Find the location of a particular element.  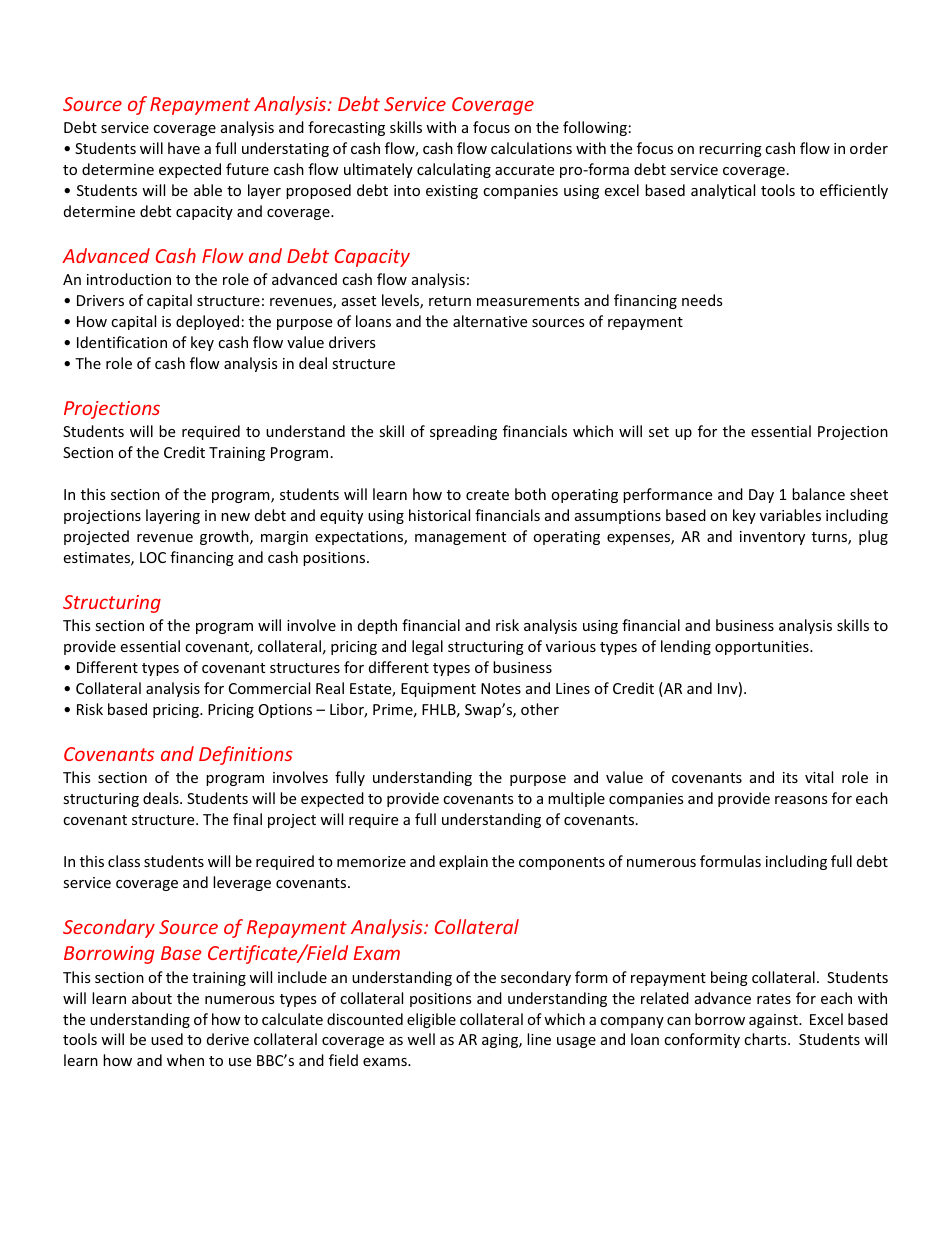

new is located at coordinates (235, 517).
